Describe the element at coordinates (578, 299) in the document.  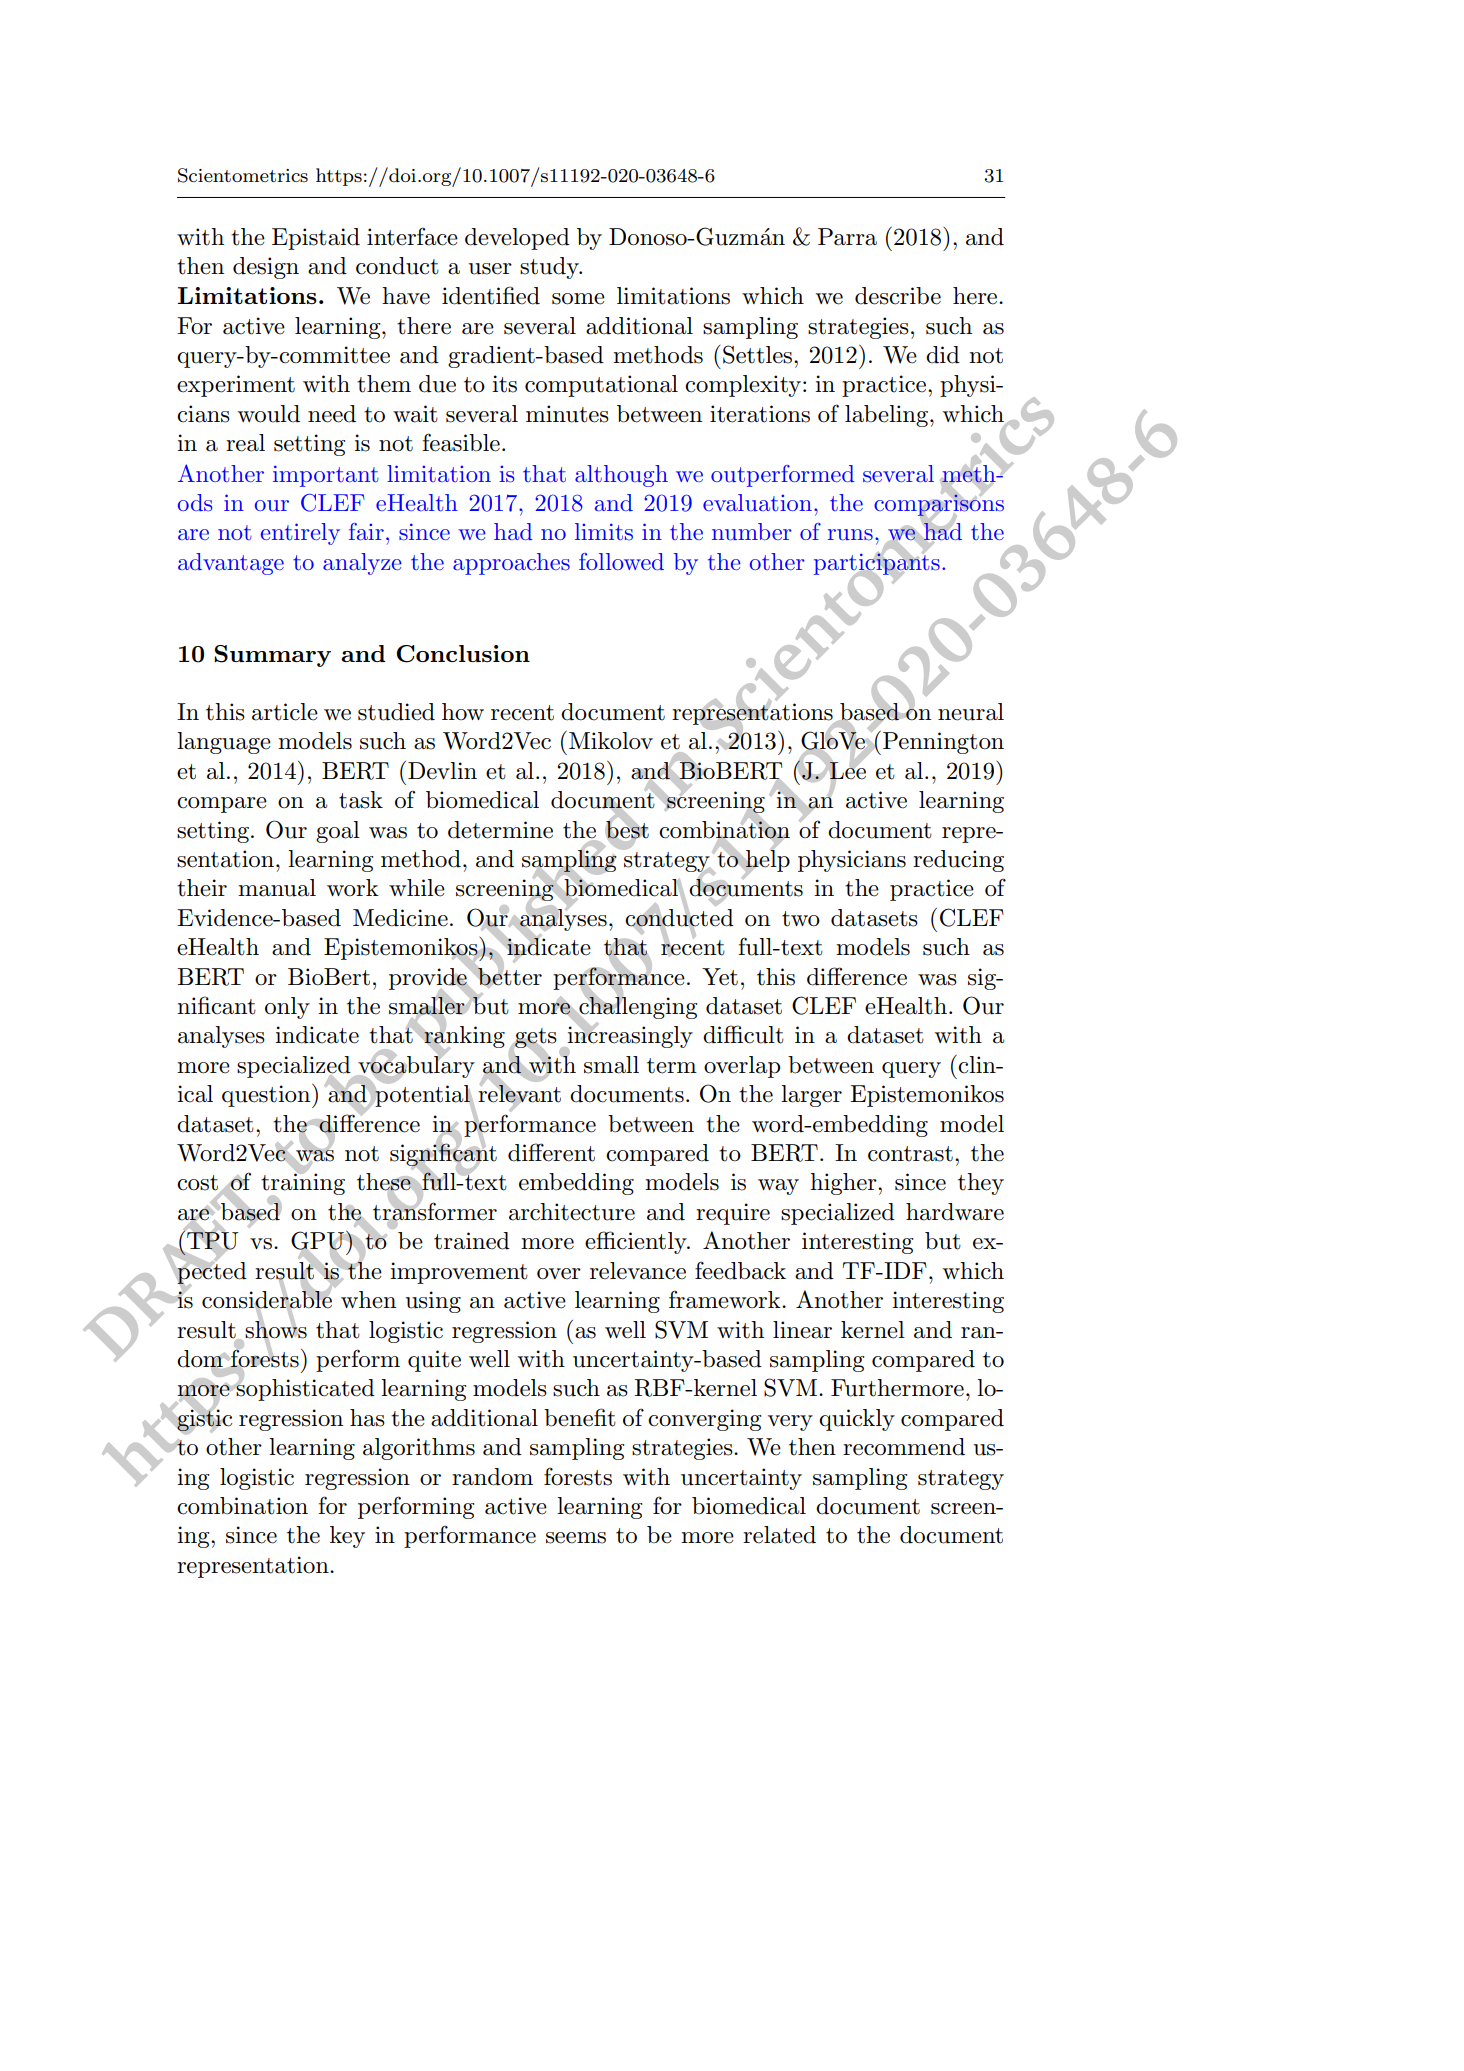
I see `some` at that location.
